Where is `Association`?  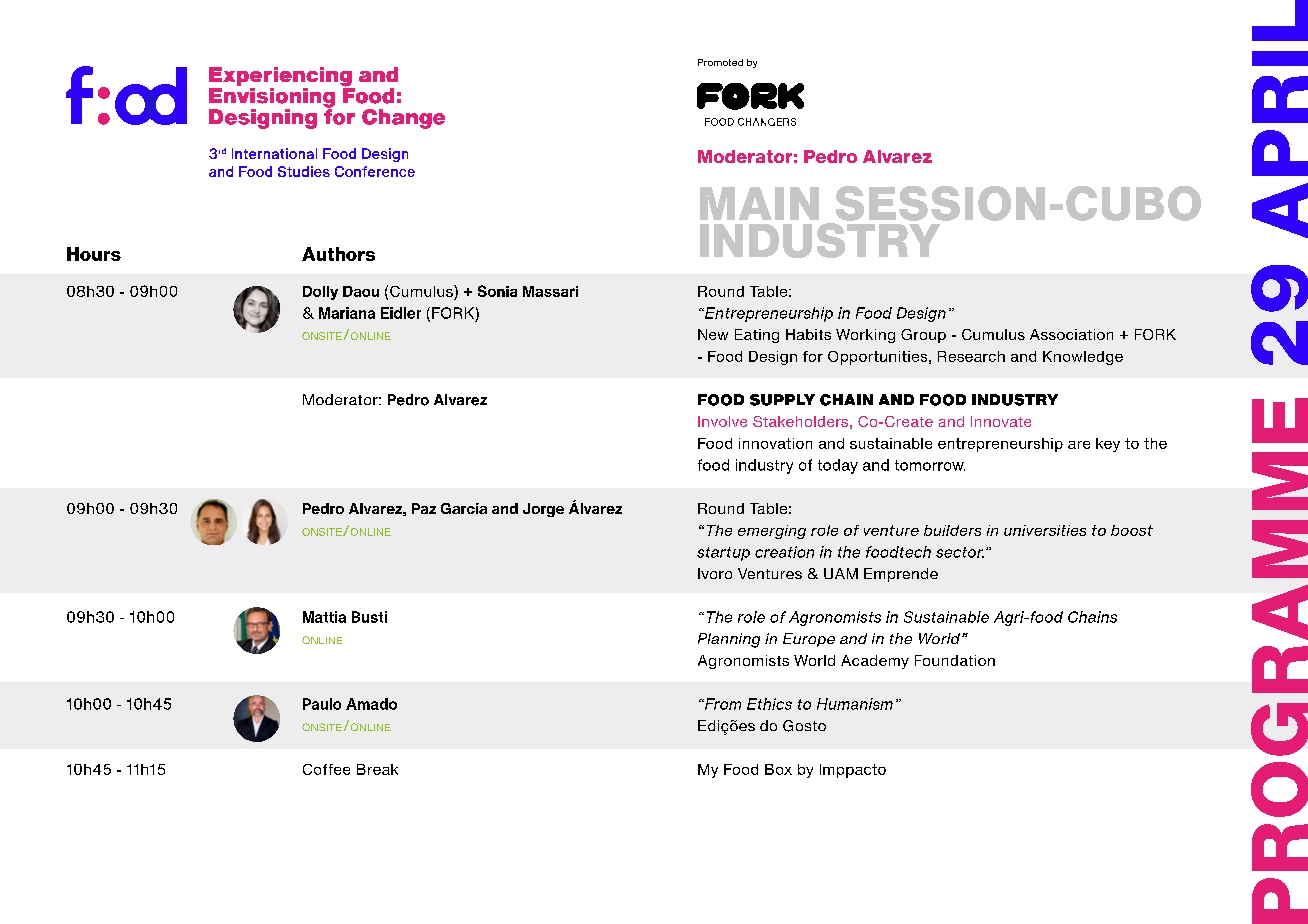 Association is located at coordinates (1071, 334).
